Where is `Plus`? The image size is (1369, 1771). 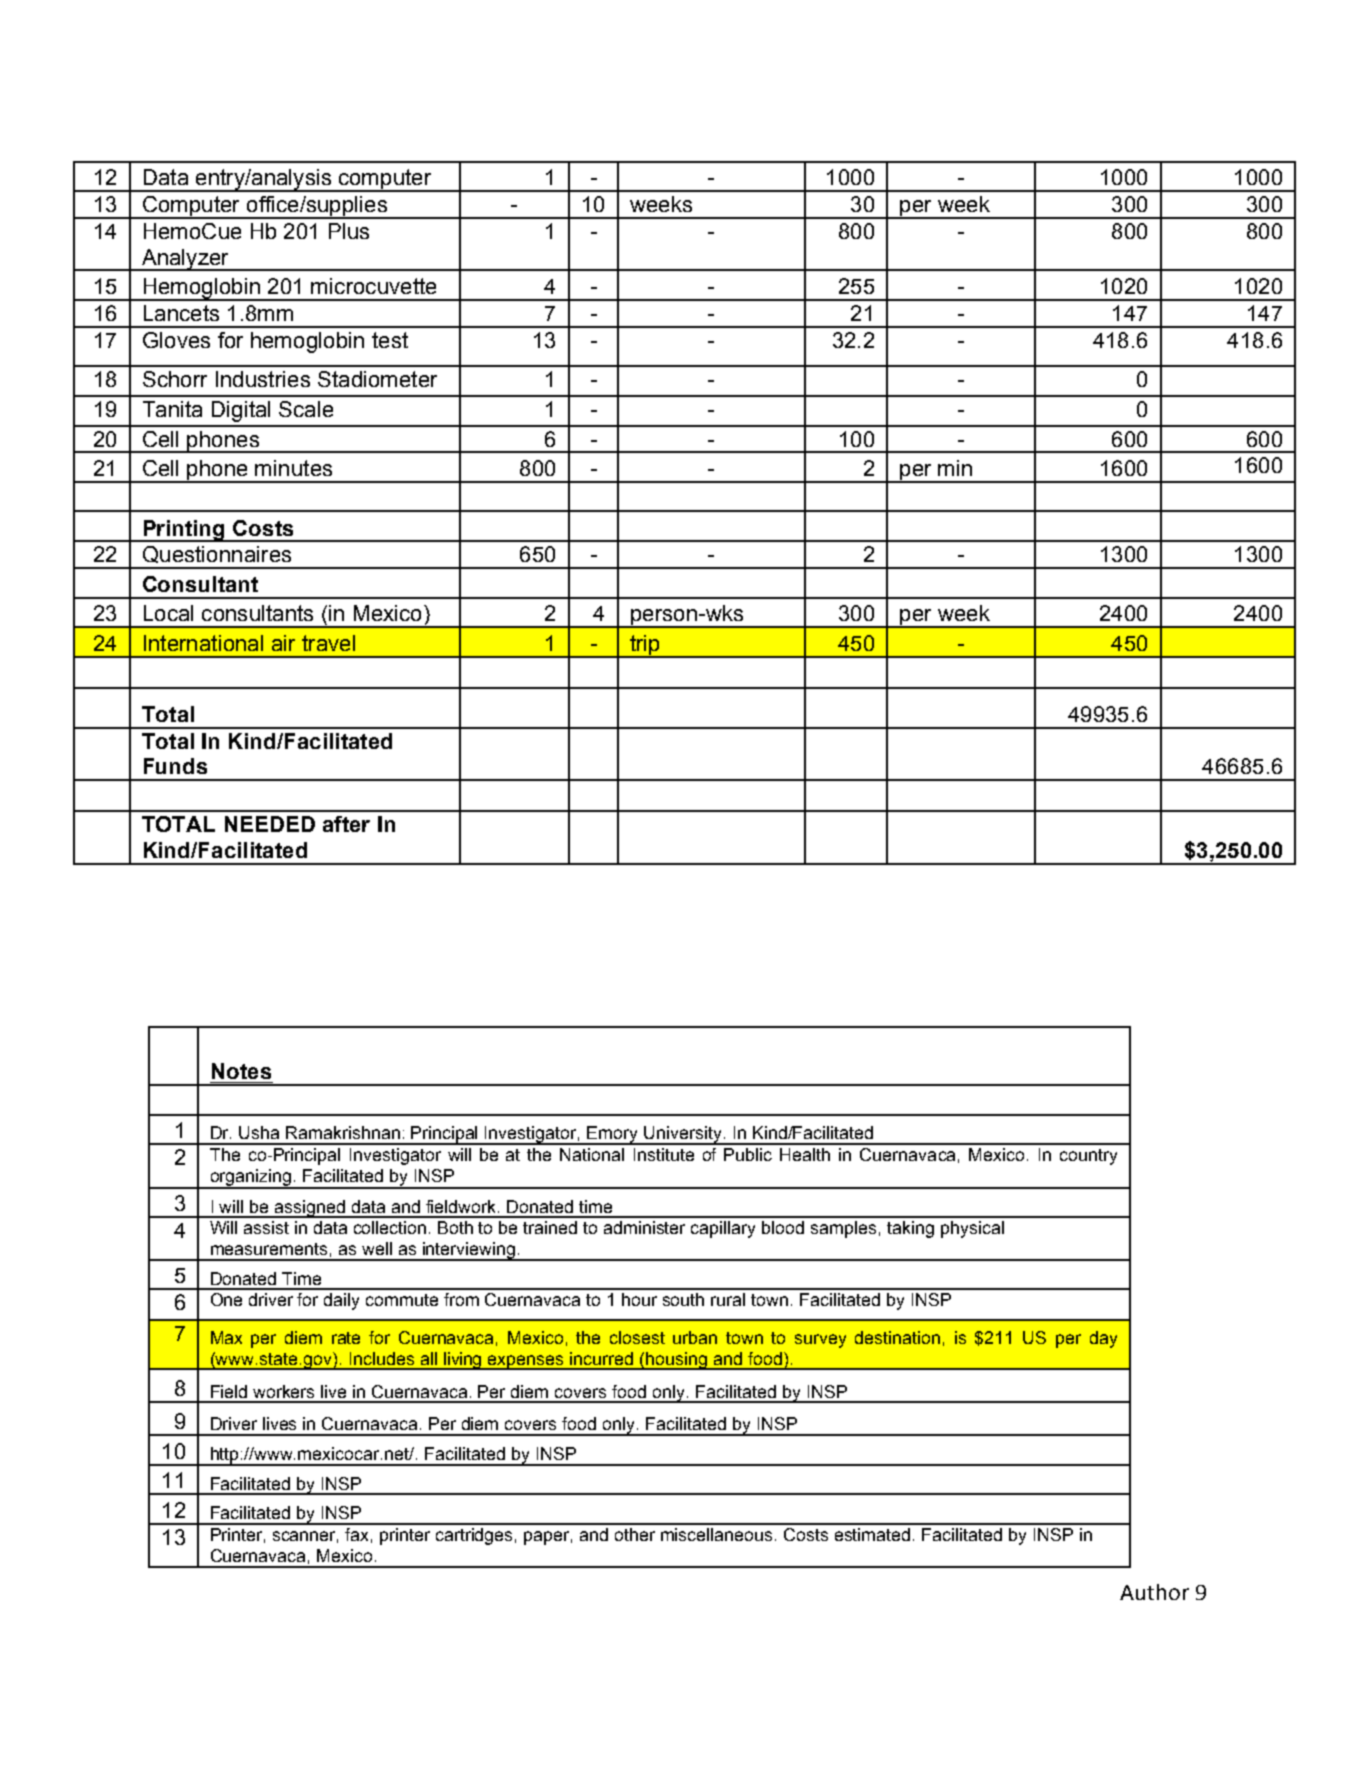
Plus is located at coordinates (349, 231).
